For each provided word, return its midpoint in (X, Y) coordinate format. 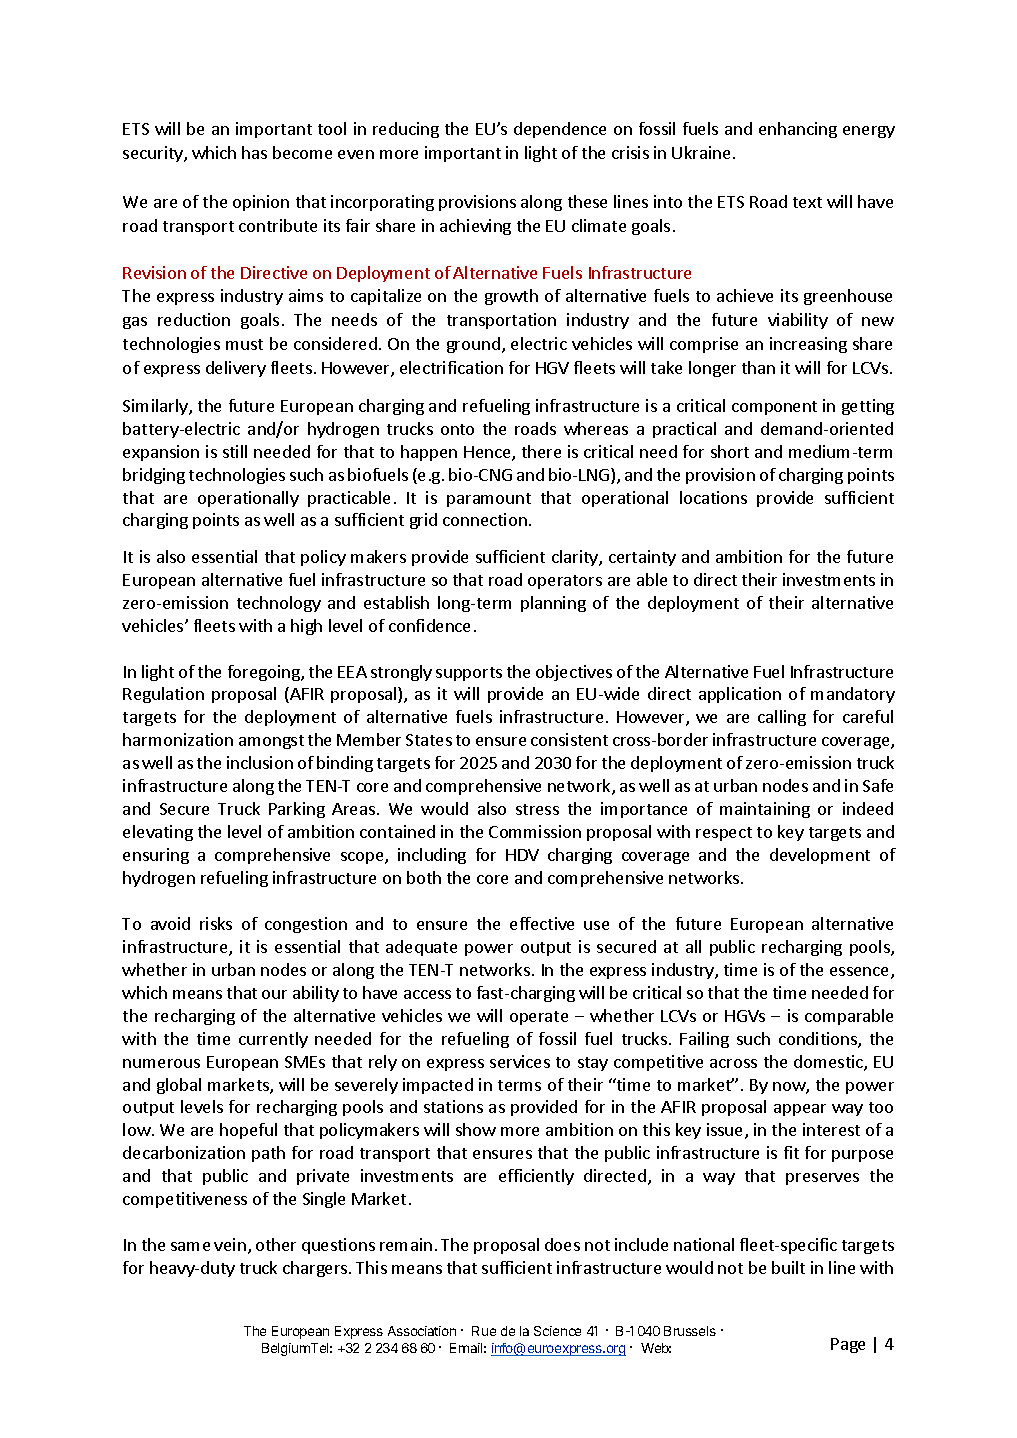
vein (230, 1244)
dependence (560, 130)
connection (485, 519)
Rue (484, 1331)
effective (542, 923)
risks (216, 923)
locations (713, 497)
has (254, 152)
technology (279, 604)
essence (861, 973)
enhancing (798, 130)
